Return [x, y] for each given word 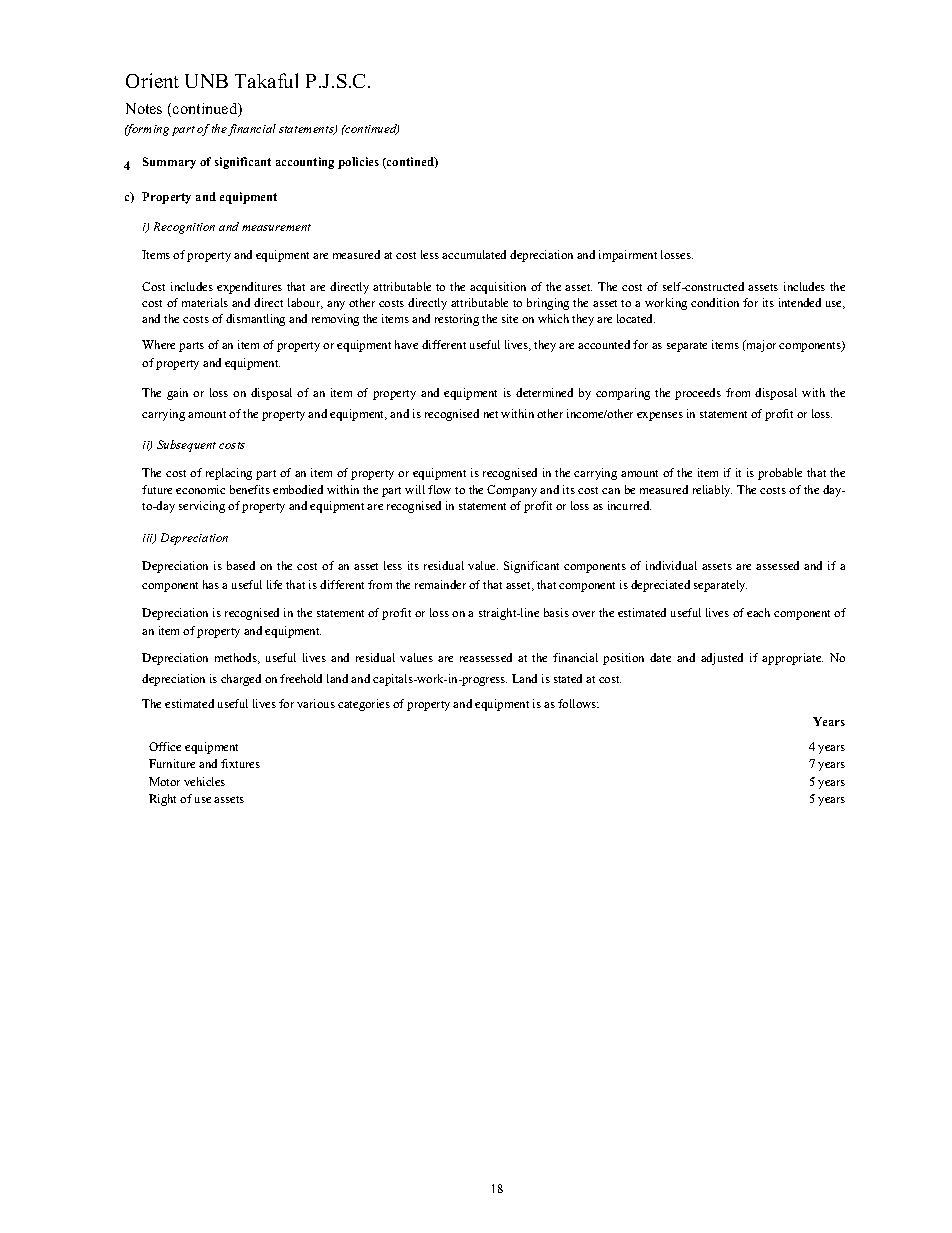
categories [364, 705]
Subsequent [186, 446]
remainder [440, 584]
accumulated [474, 254]
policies [358, 163]
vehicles [204, 781]
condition [715, 302]
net [491, 414]
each [758, 612]
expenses [660, 416]
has [211, 584]
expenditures [249, 288]
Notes [144, 108]
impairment [628, 256]
